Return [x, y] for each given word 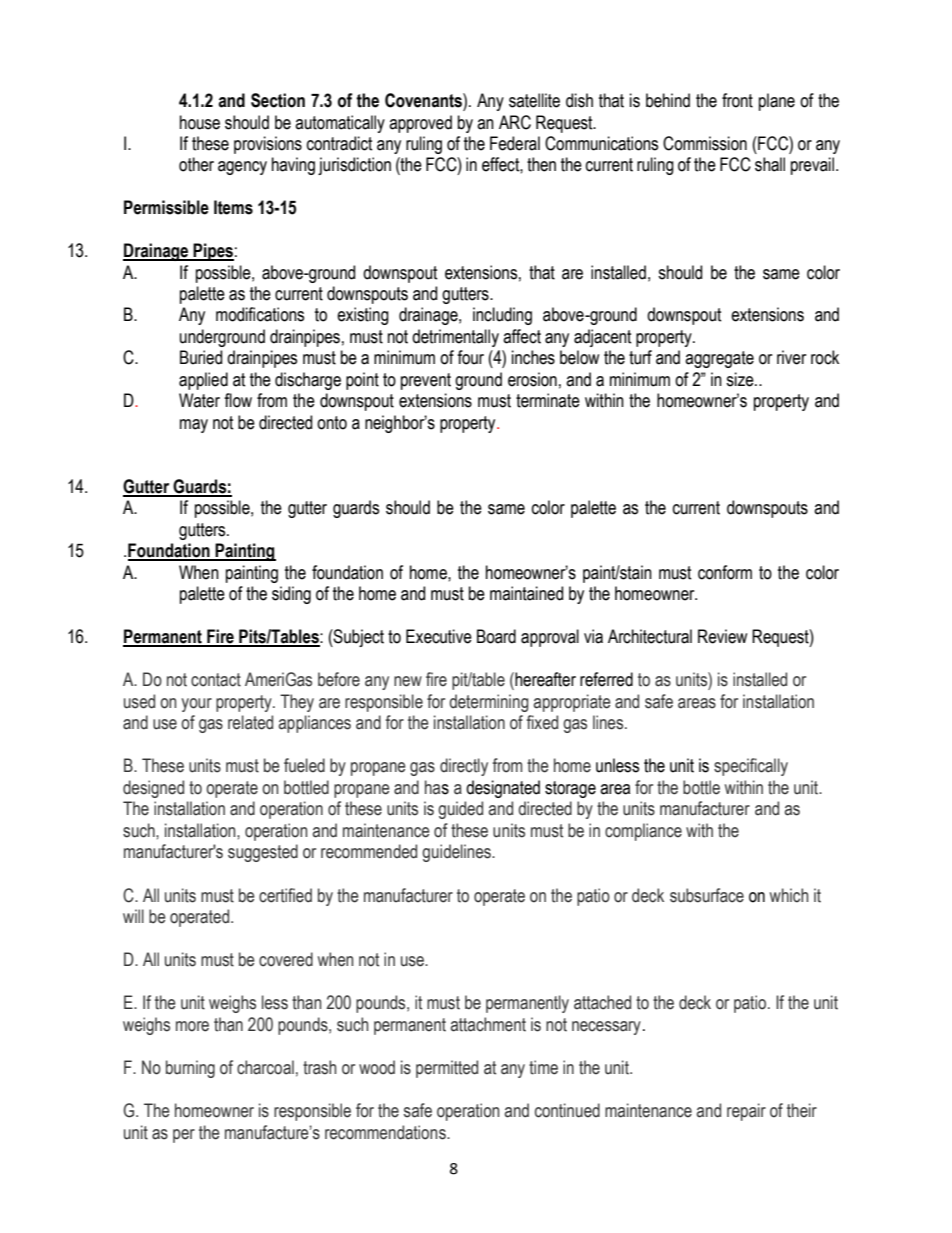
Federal [515, 143]
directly [464, 767]
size [741, 379]
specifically [751, 767]
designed [153, 789]
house [200, 122]
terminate [548, 400]
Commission [705, 143]
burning [190, 1069]
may [194, 426]
